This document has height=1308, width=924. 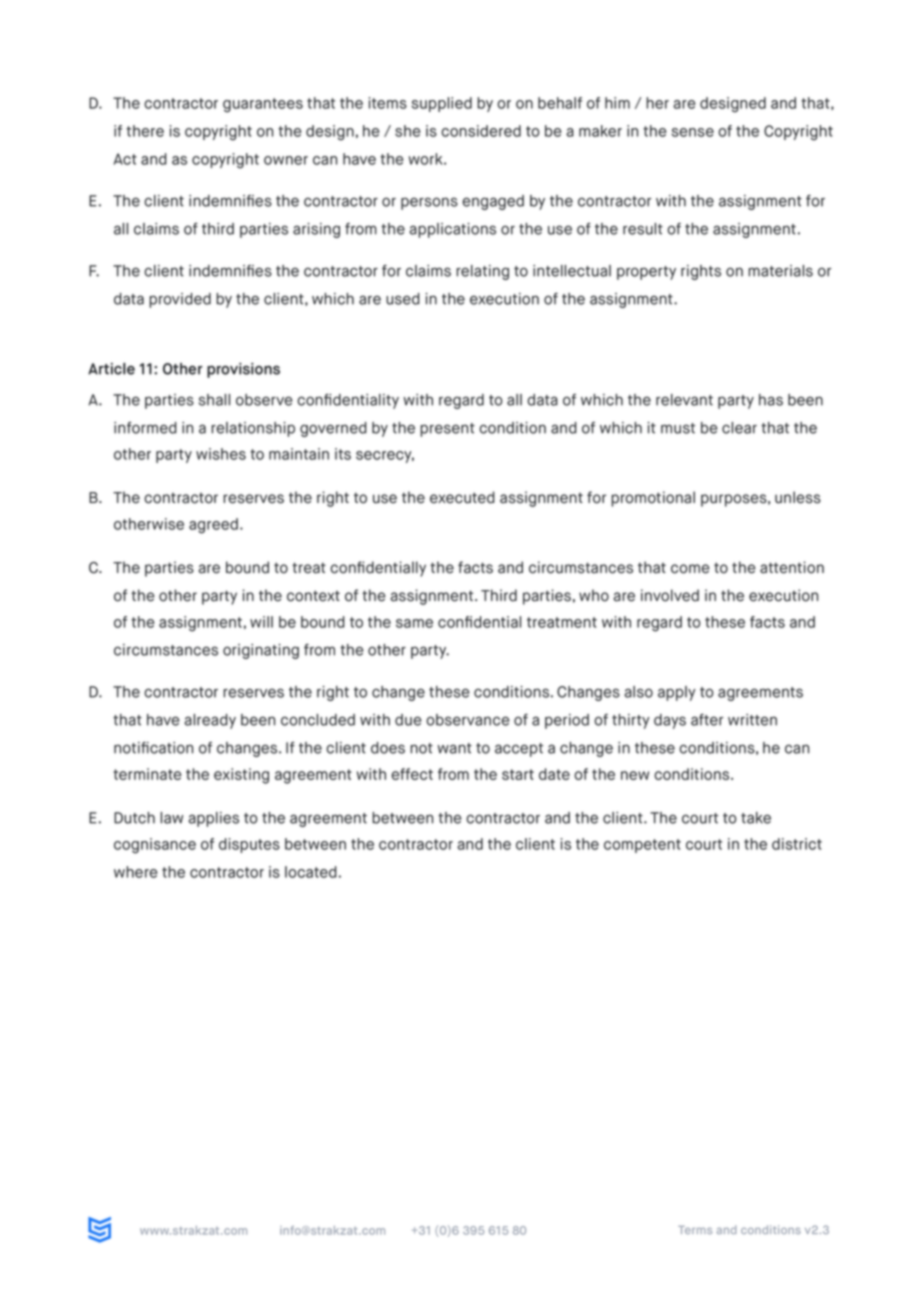 I want to click on same, so click(x=414, y=623).
